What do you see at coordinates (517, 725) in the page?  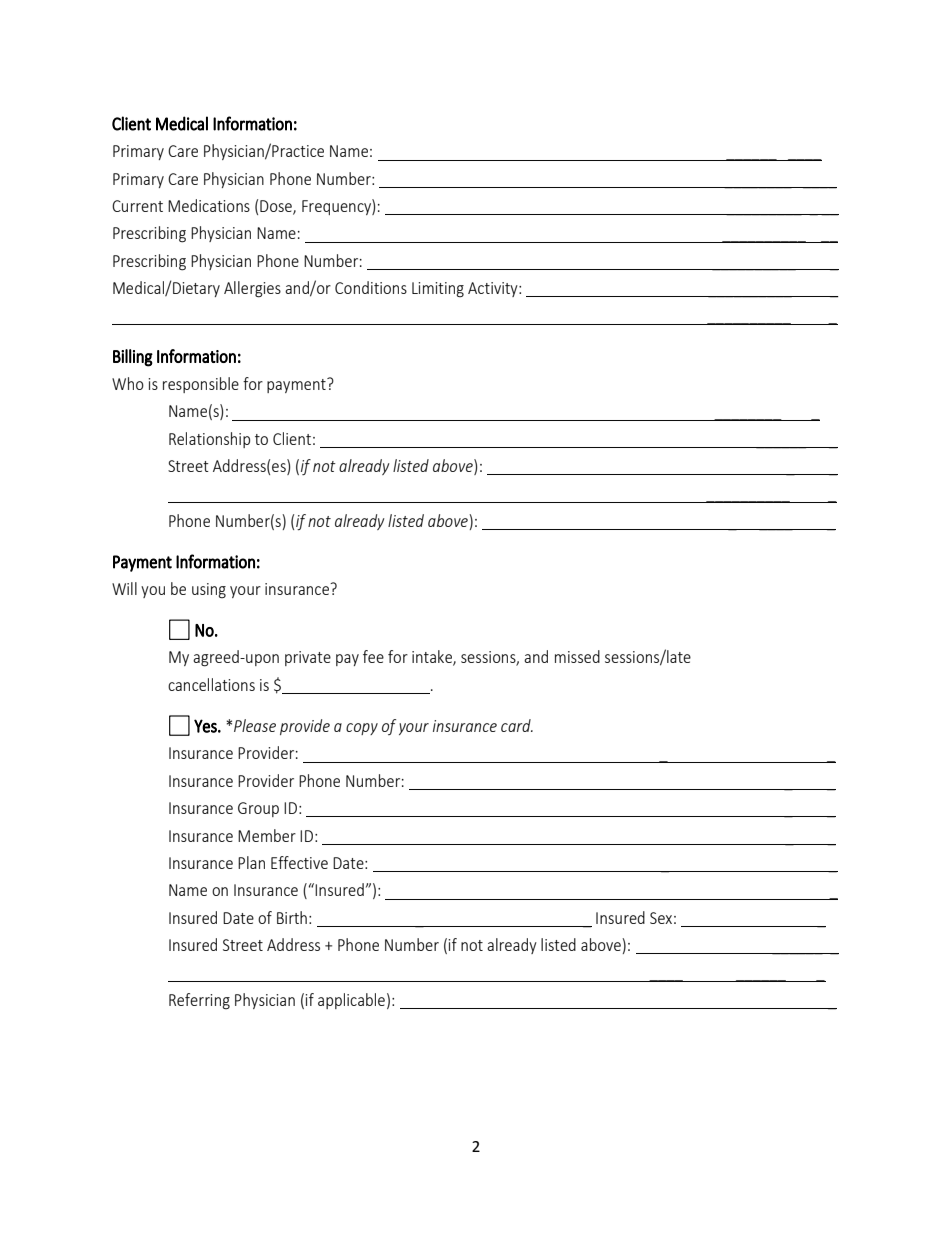 I see `card` at bounding box center [517, 725].
